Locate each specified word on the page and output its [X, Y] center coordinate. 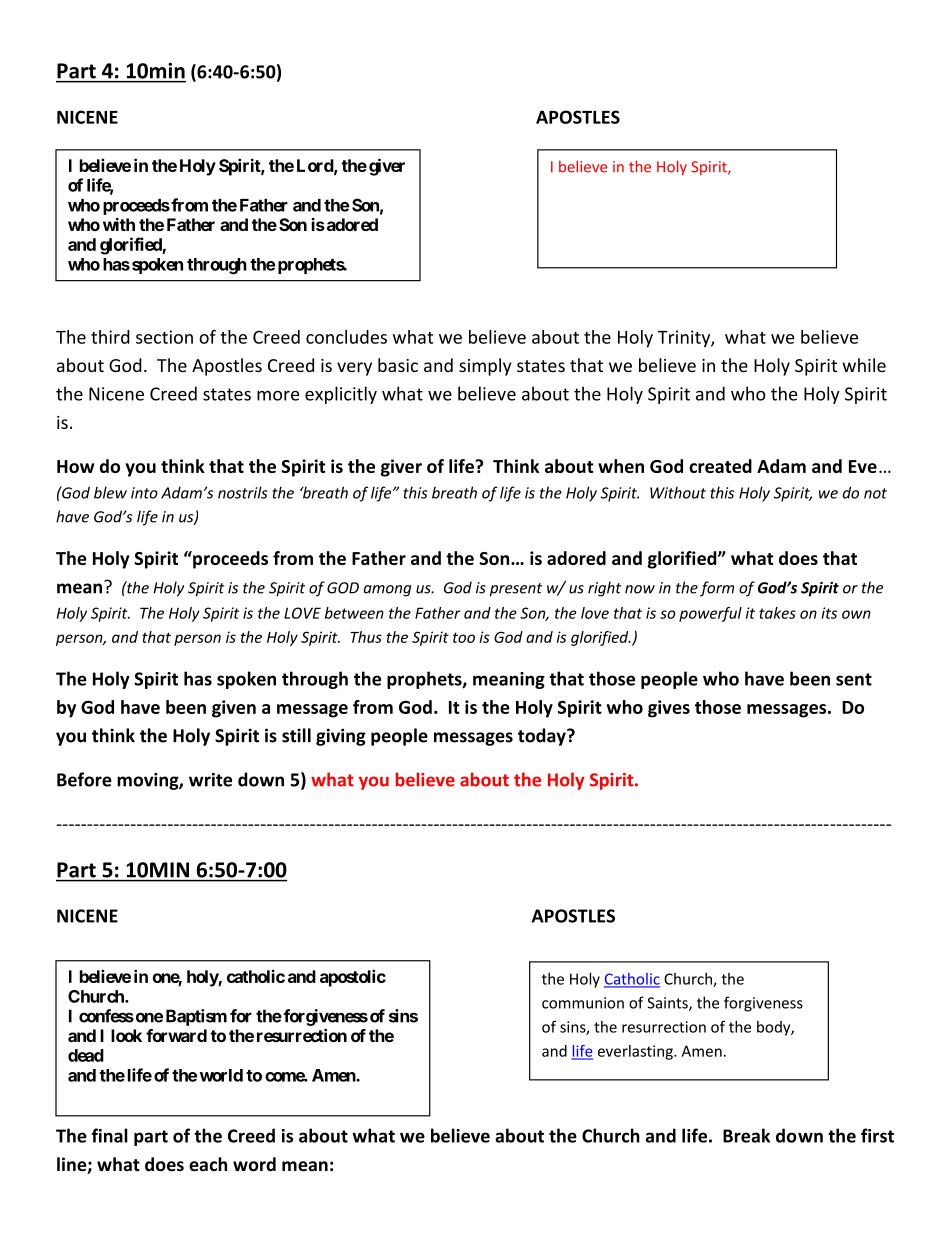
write [210, 780]
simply [485, 367]
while [864, 365]
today [543, 737]
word [254, 1164]
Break [746, 1135]
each [208, 1164]
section [164, 337]
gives [669, 709]
